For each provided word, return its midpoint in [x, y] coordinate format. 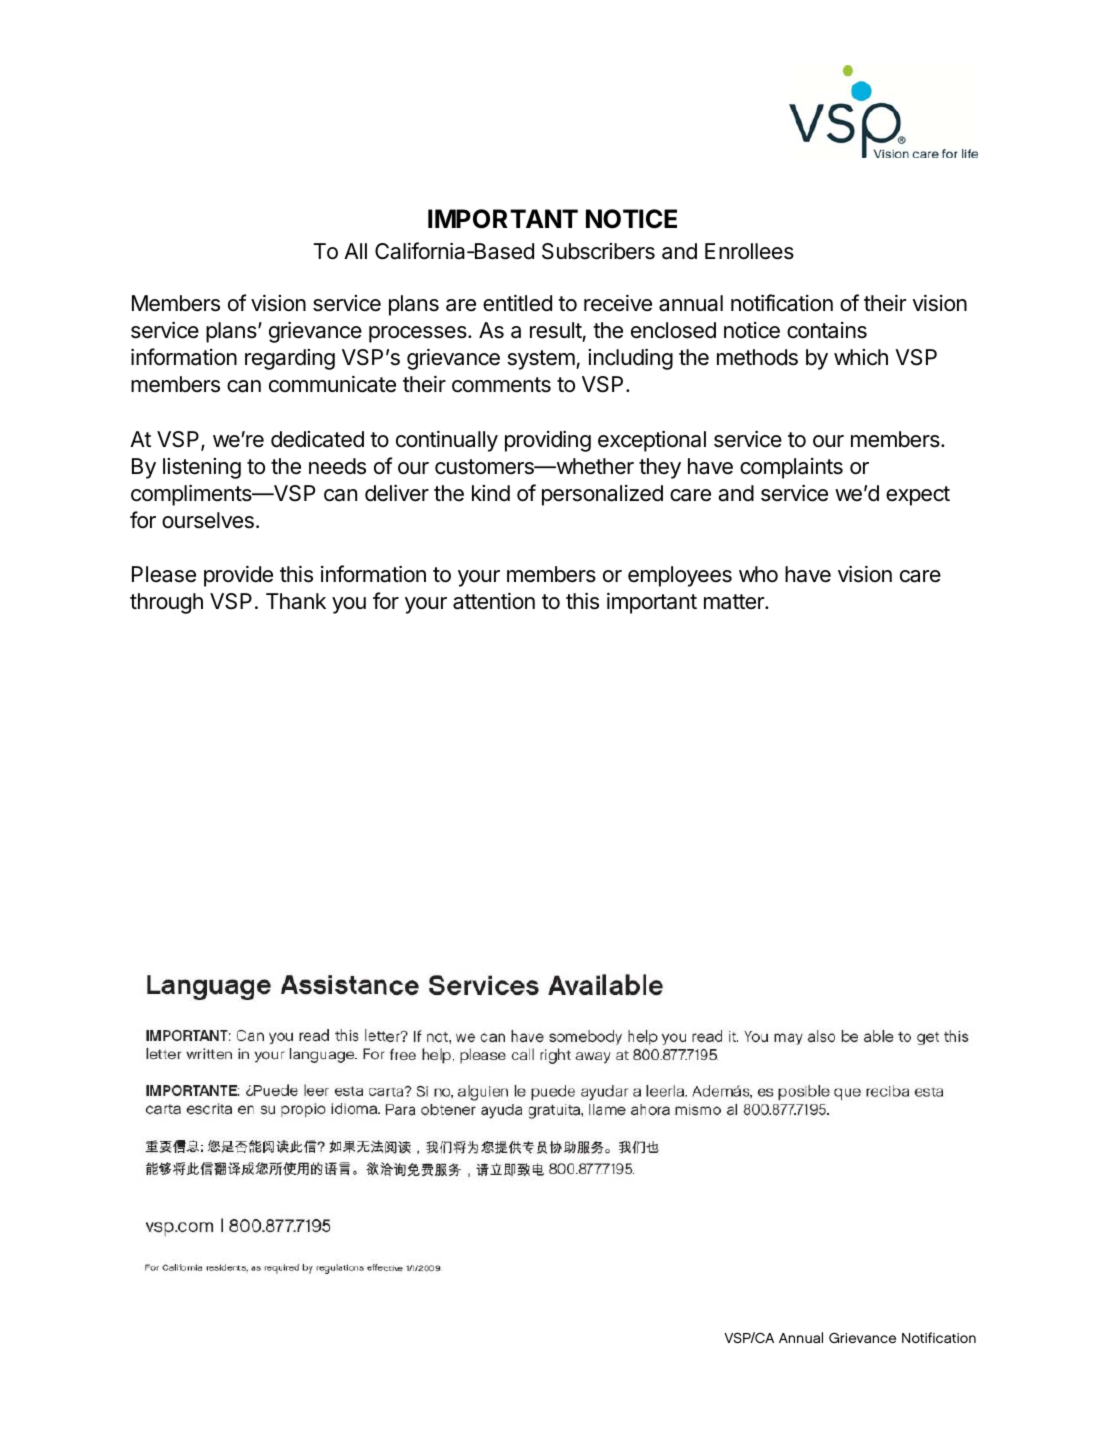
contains [827, 330]
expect [918, 496]
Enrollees [749, 251]
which [861, 357]
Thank [296, 601]
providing [548, 441]
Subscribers [598, 251]
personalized [602, 495]
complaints [791, 468]
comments [501, 385]
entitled [517, 303]
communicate [332, 384]
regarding [290, 359]
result [556, 330]
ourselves [208, 520]
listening [202, 468]
